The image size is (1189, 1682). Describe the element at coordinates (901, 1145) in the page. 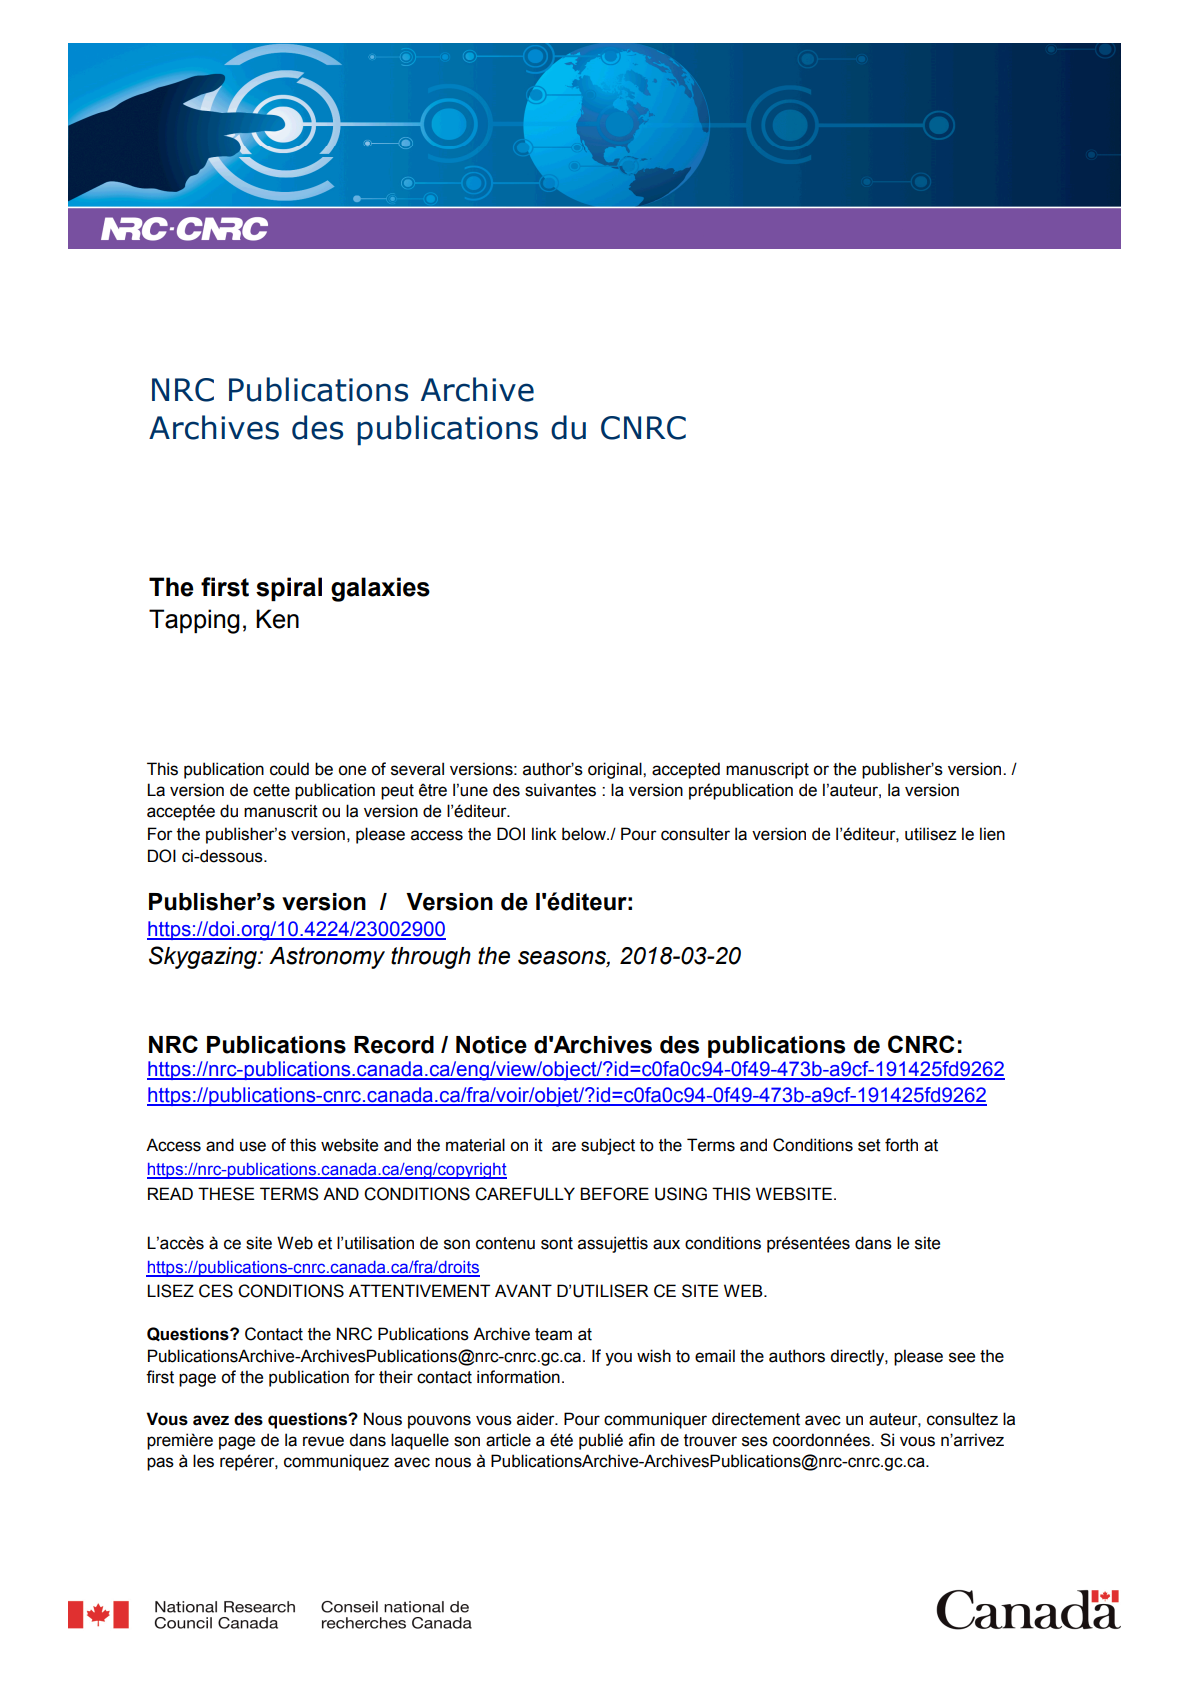

I see `forth` at that location.
